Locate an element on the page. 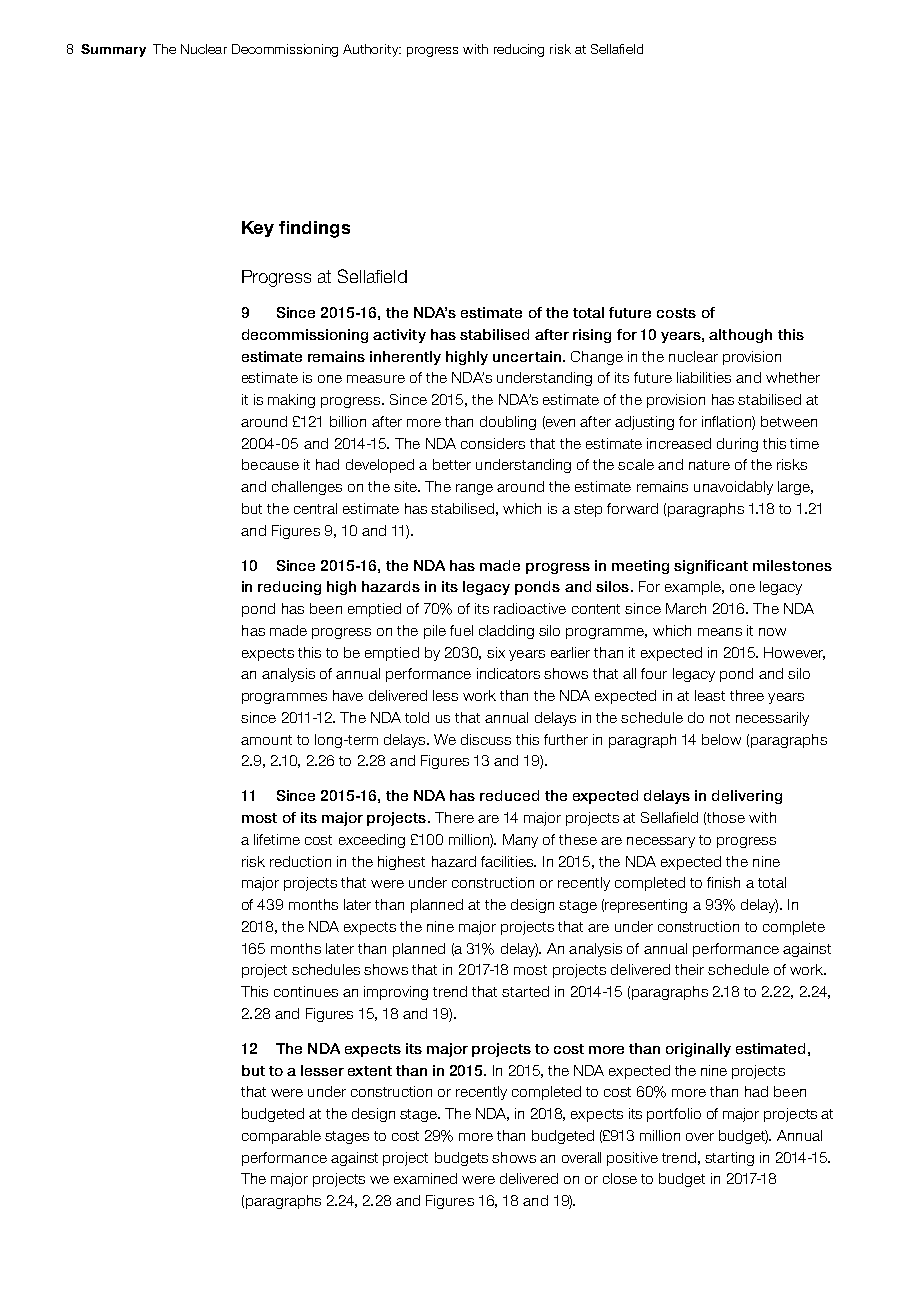 The image size is (924, 1308). told is located at coordinates (417, 717).
